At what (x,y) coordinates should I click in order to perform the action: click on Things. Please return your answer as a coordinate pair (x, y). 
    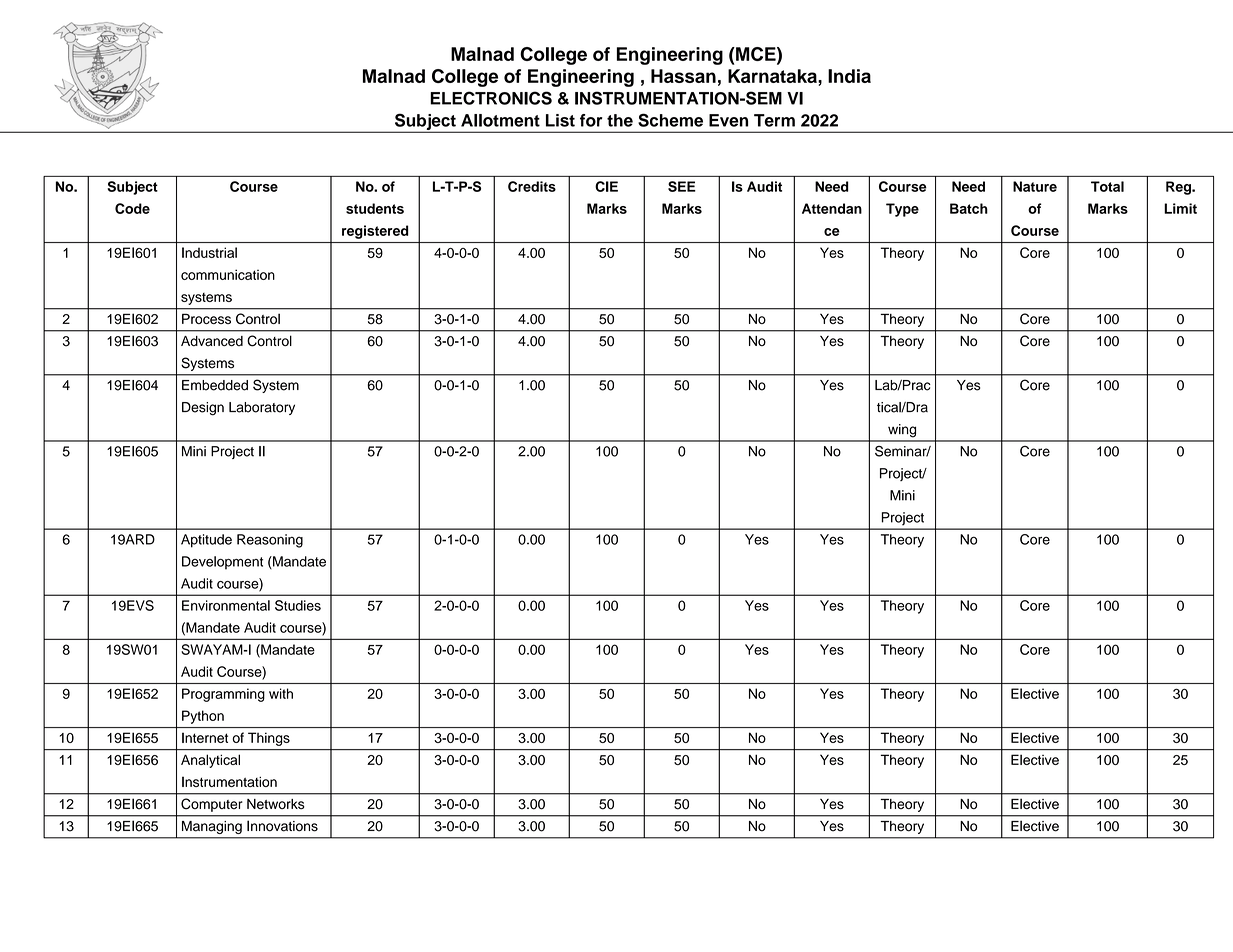
    Looking at the image, I should click on (269, 739).
